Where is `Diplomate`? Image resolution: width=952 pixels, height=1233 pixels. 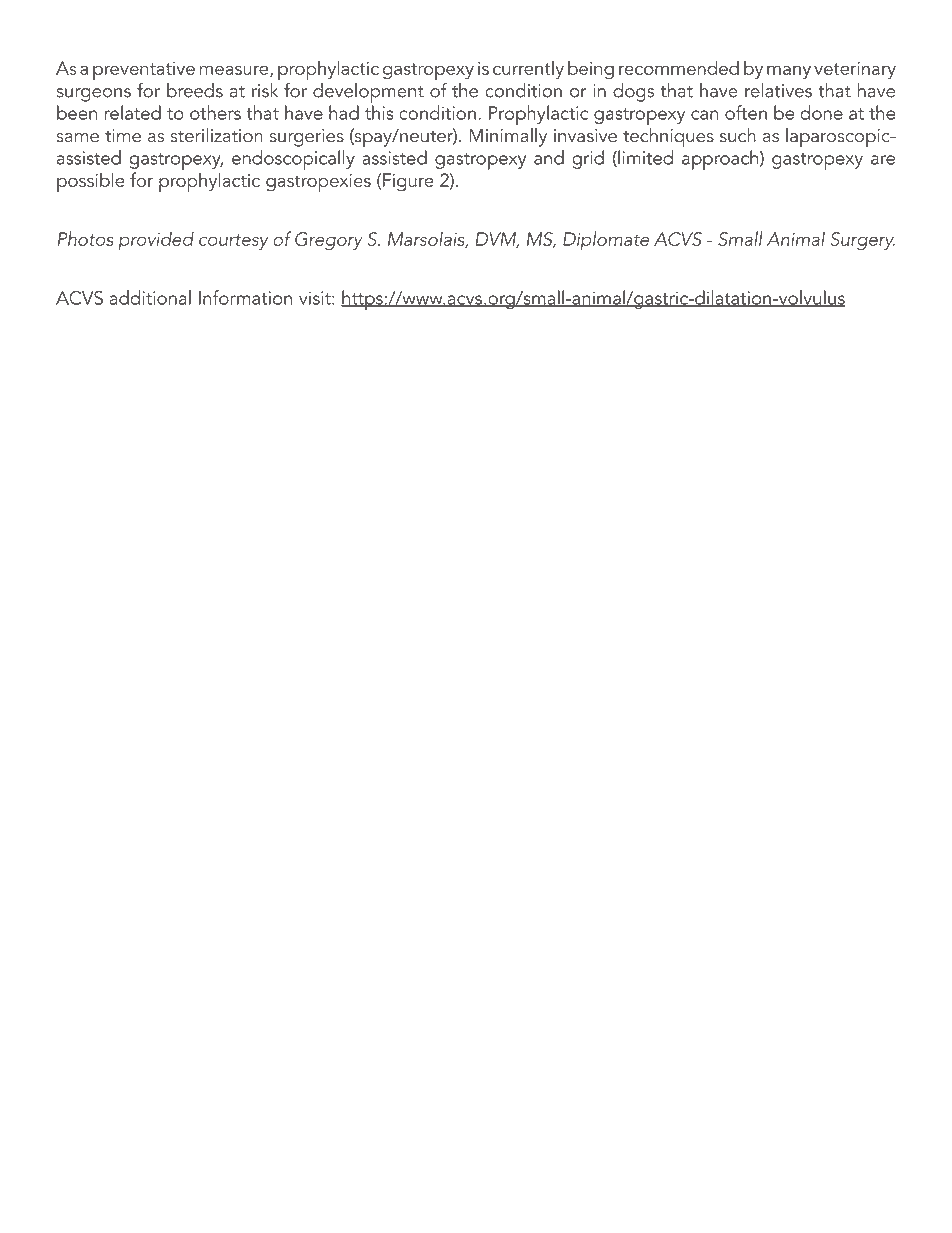
Diplomate is located at coordinates (606, 240).
